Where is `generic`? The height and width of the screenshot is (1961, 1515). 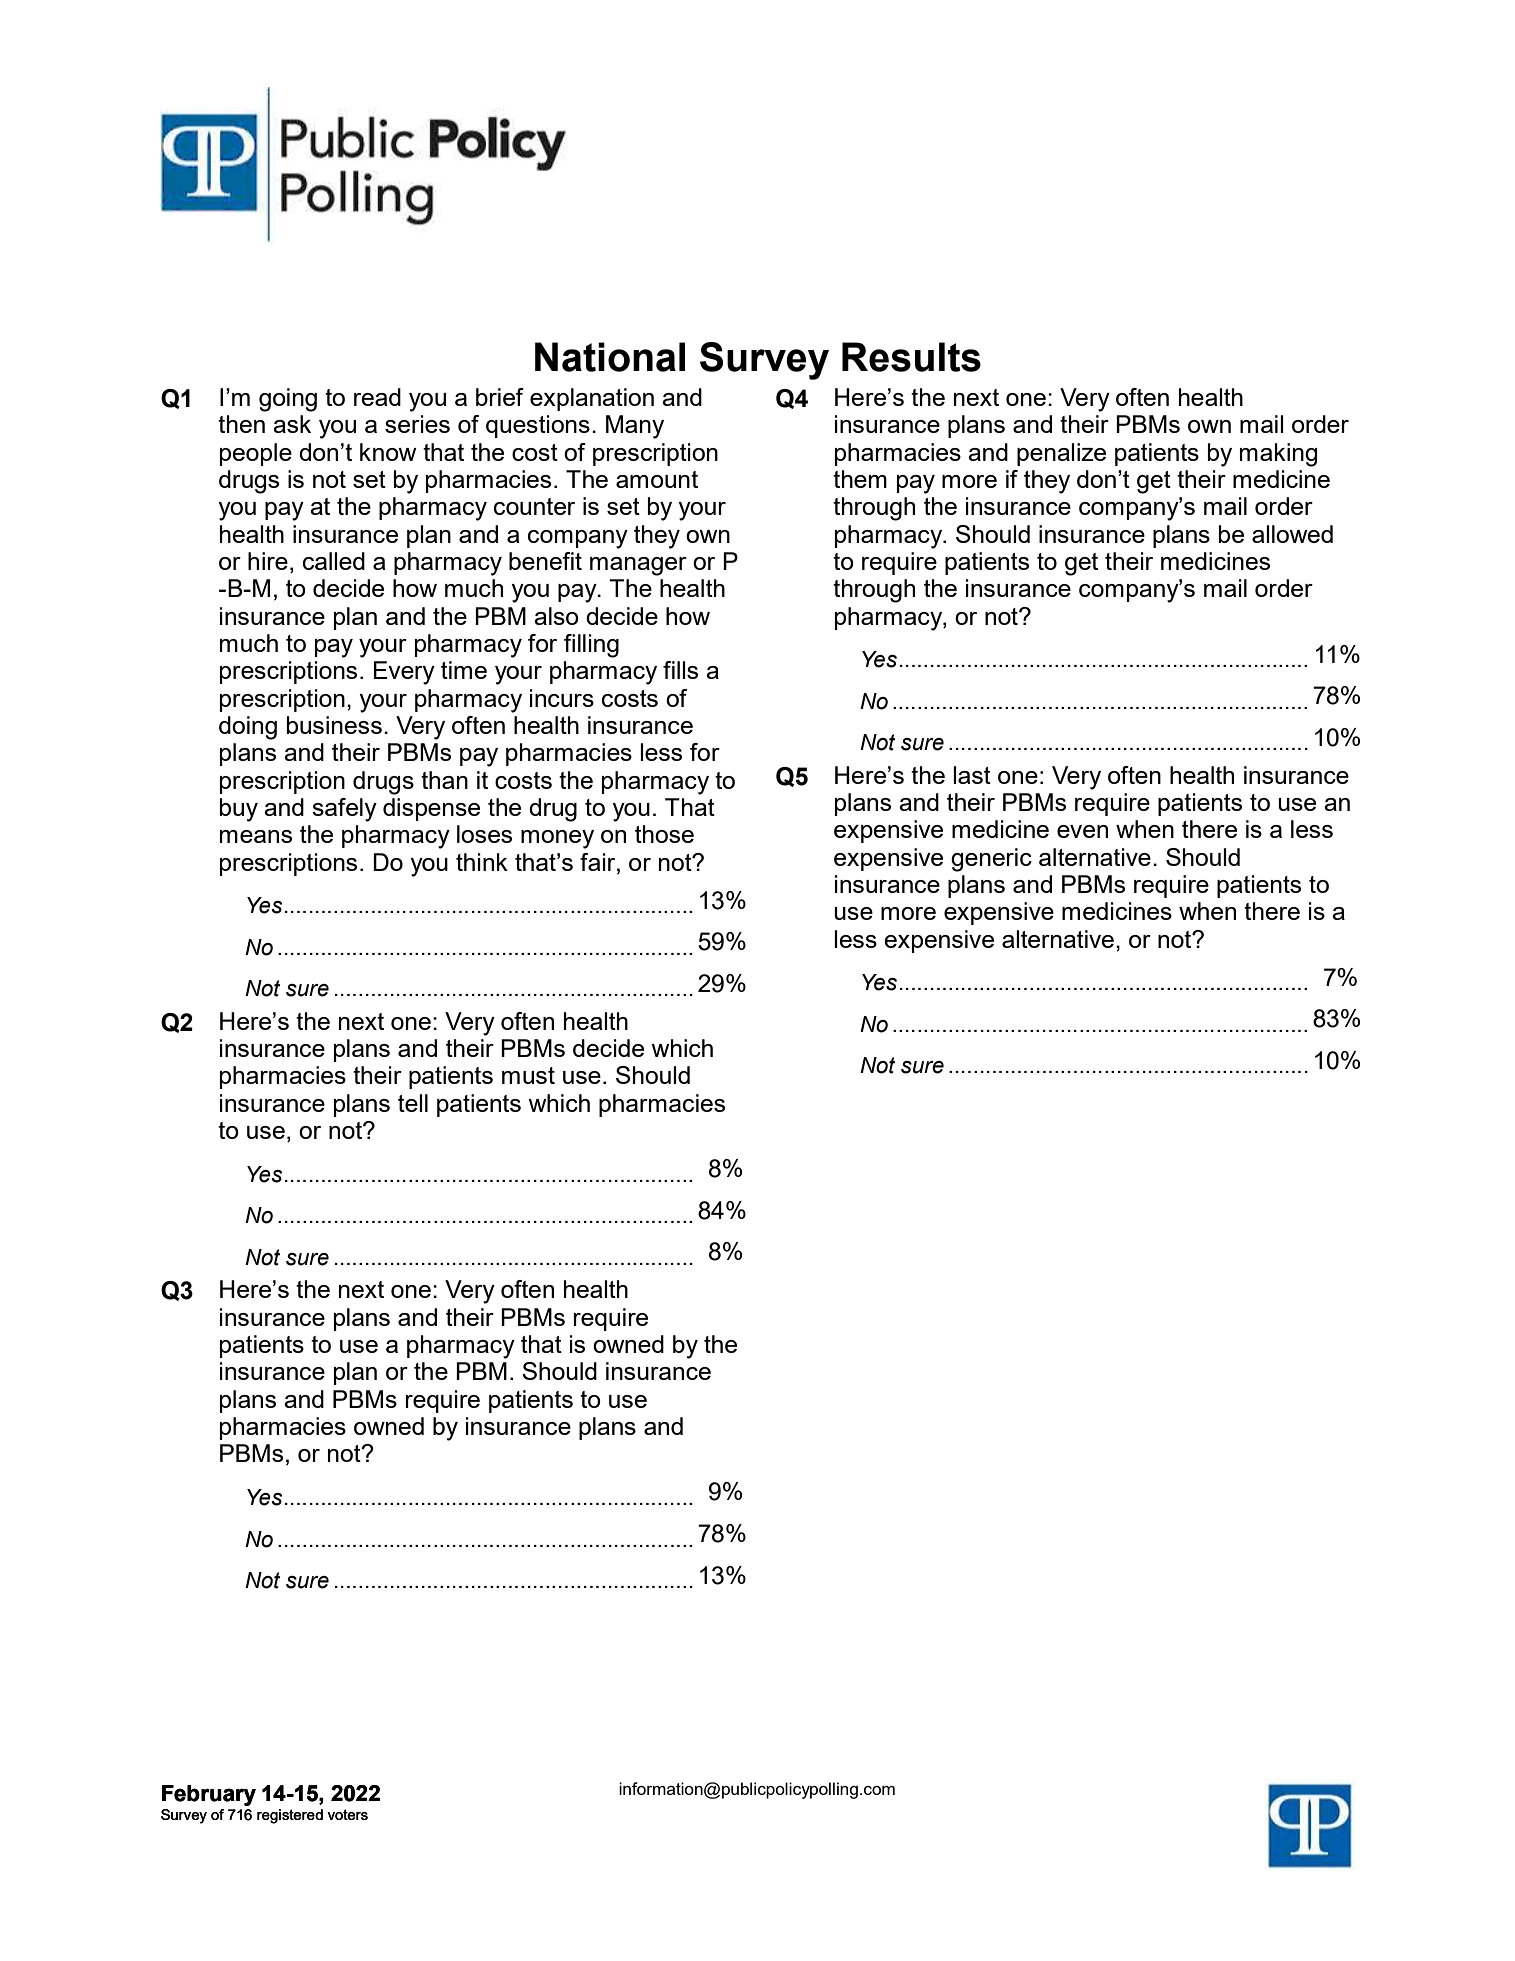 generic is located at coordinates (991, 860).
